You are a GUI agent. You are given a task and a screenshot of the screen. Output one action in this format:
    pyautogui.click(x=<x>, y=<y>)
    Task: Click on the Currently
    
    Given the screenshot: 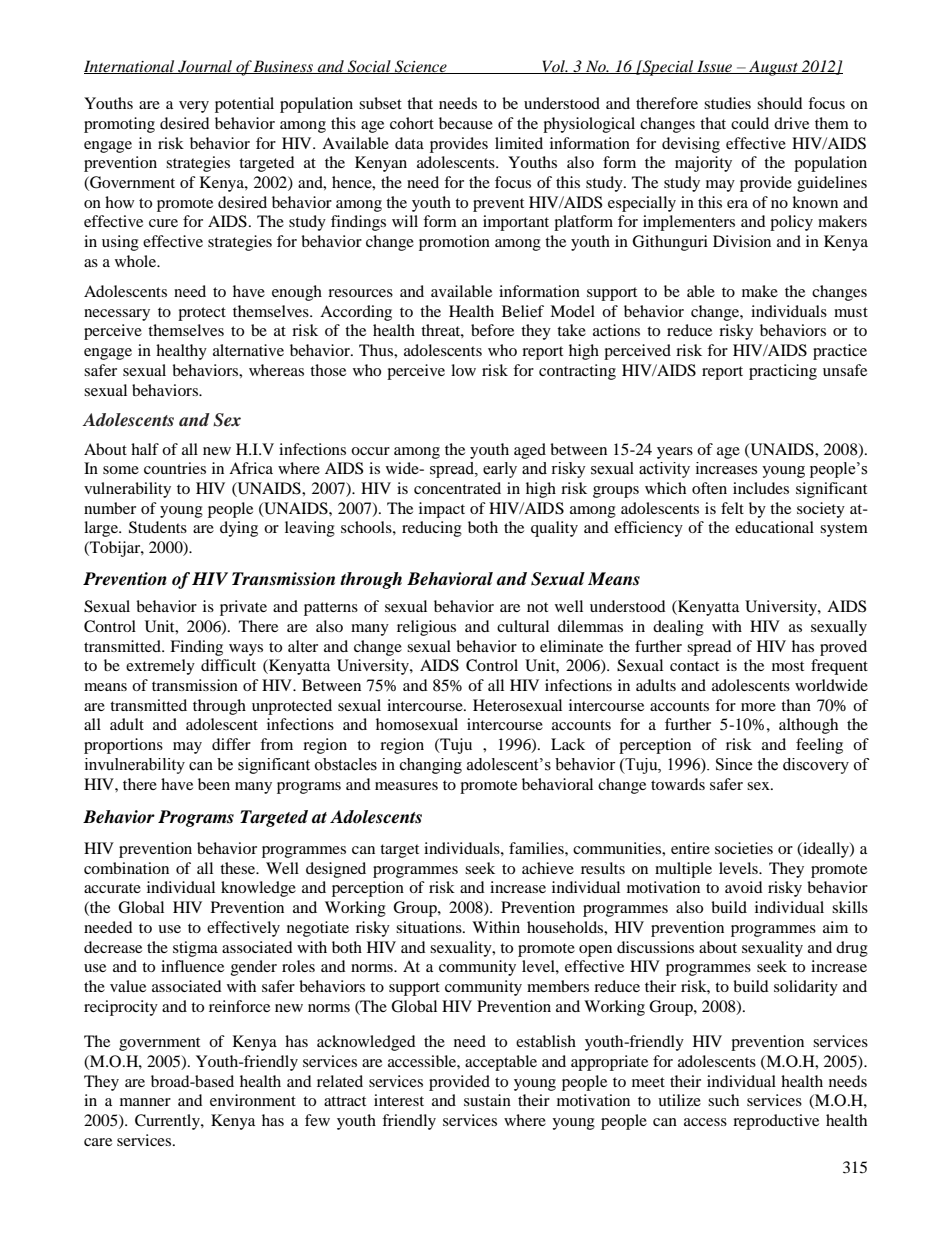 What is the action you would take?
    pyautogui.click(x=168, y=1122)
